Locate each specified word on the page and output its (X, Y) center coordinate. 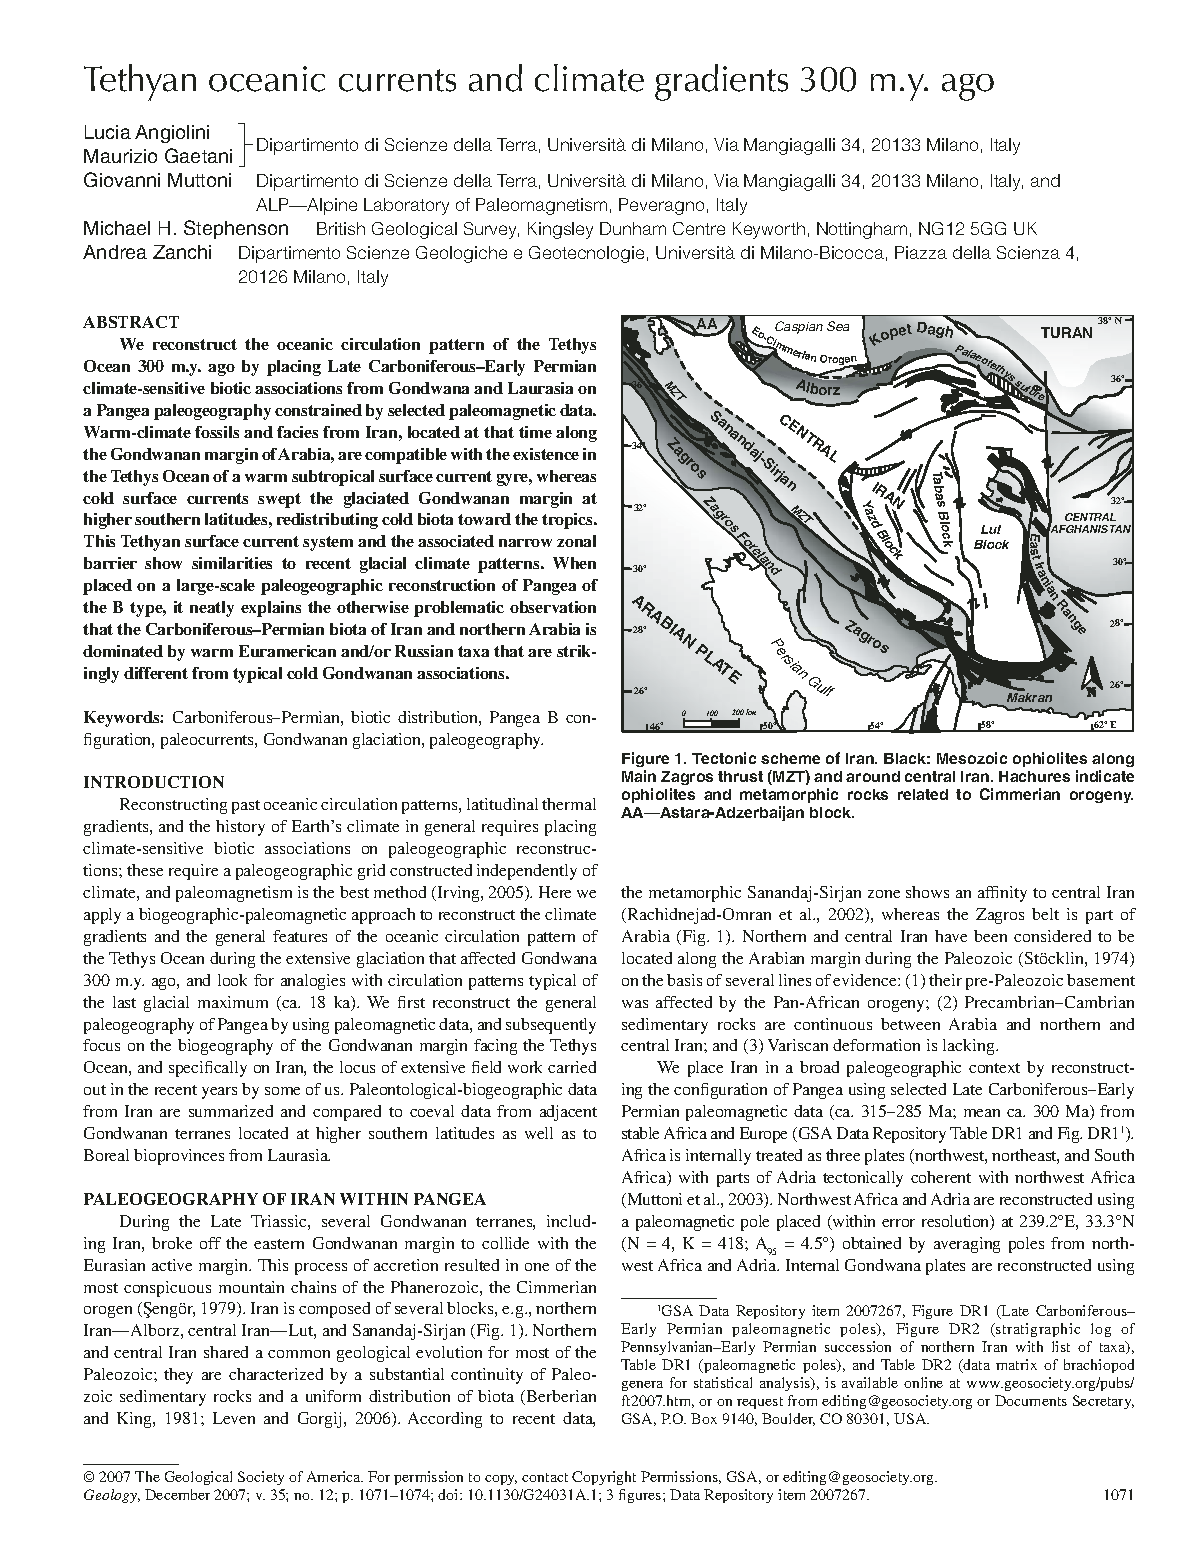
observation (553, 607)
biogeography (225, 1047)
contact (545, 1477)
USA (911, 1418)
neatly (212, 609)
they (178, 1376)
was (635, 1004)
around (873, 776)
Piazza (921, 252)
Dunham (633, 228)
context (994, 1068)
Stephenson (236, 229)
